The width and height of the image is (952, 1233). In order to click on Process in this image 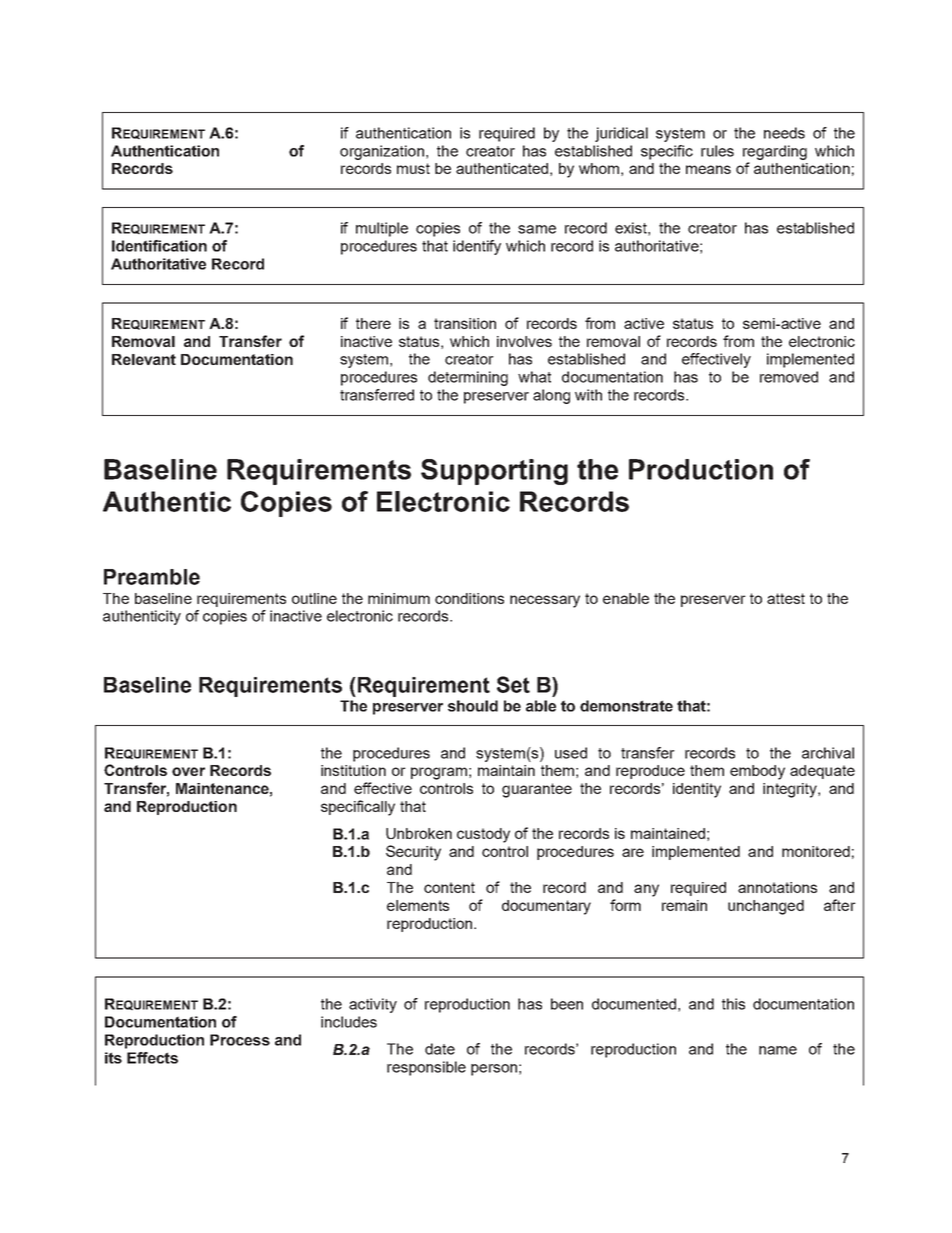, I will do `click(240, 1040)`.
